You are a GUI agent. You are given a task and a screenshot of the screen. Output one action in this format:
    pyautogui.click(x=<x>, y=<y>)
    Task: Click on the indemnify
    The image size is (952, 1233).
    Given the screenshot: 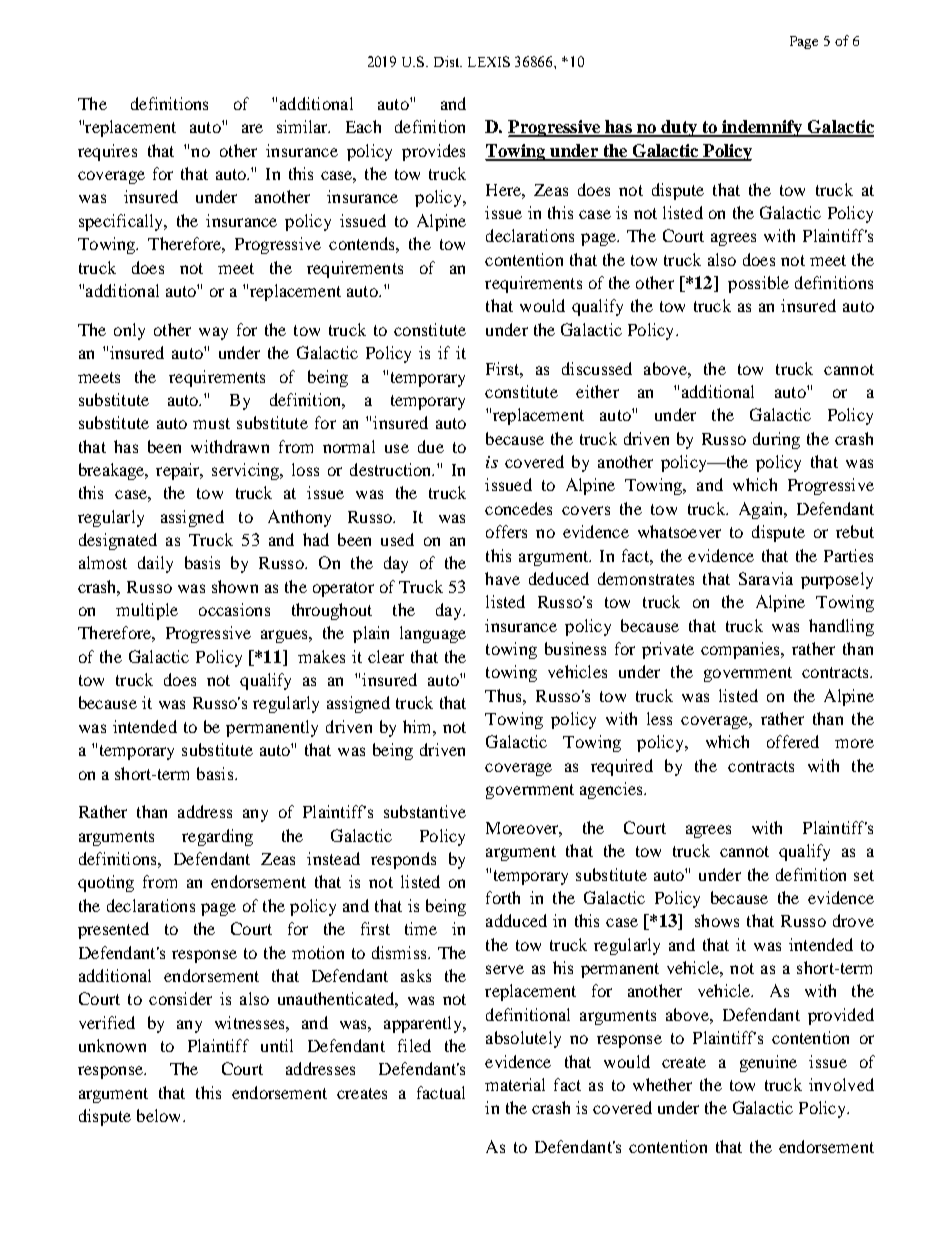 What is the action you would take?
    pyautogui.click(x=762, y=128)
